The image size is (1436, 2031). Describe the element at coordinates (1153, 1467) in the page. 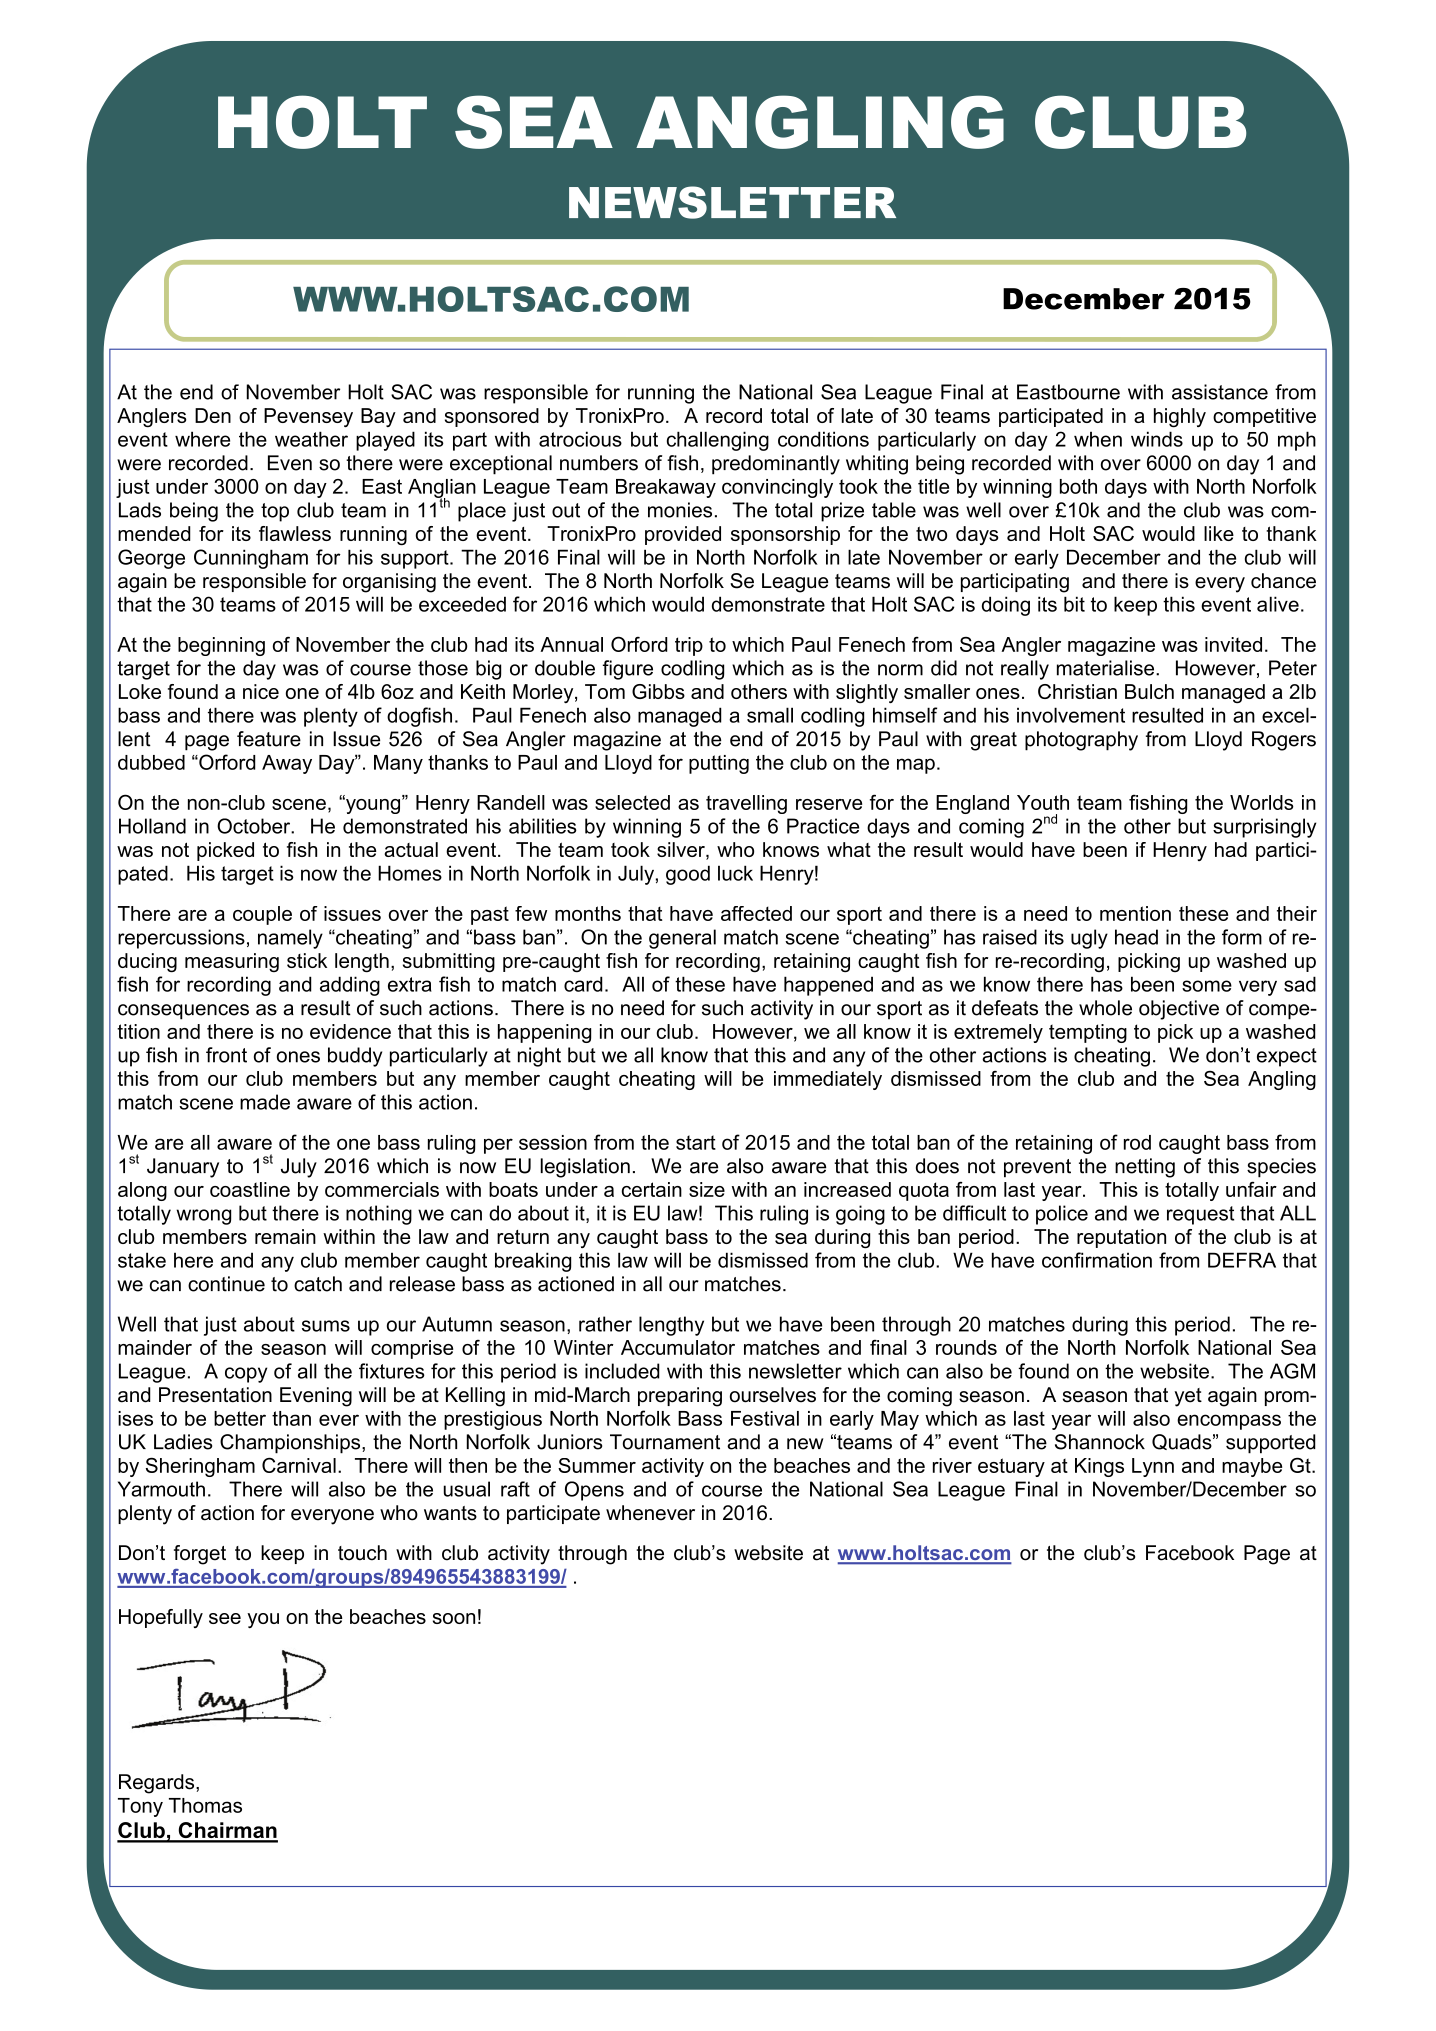

I see `Lynn` at that location.
